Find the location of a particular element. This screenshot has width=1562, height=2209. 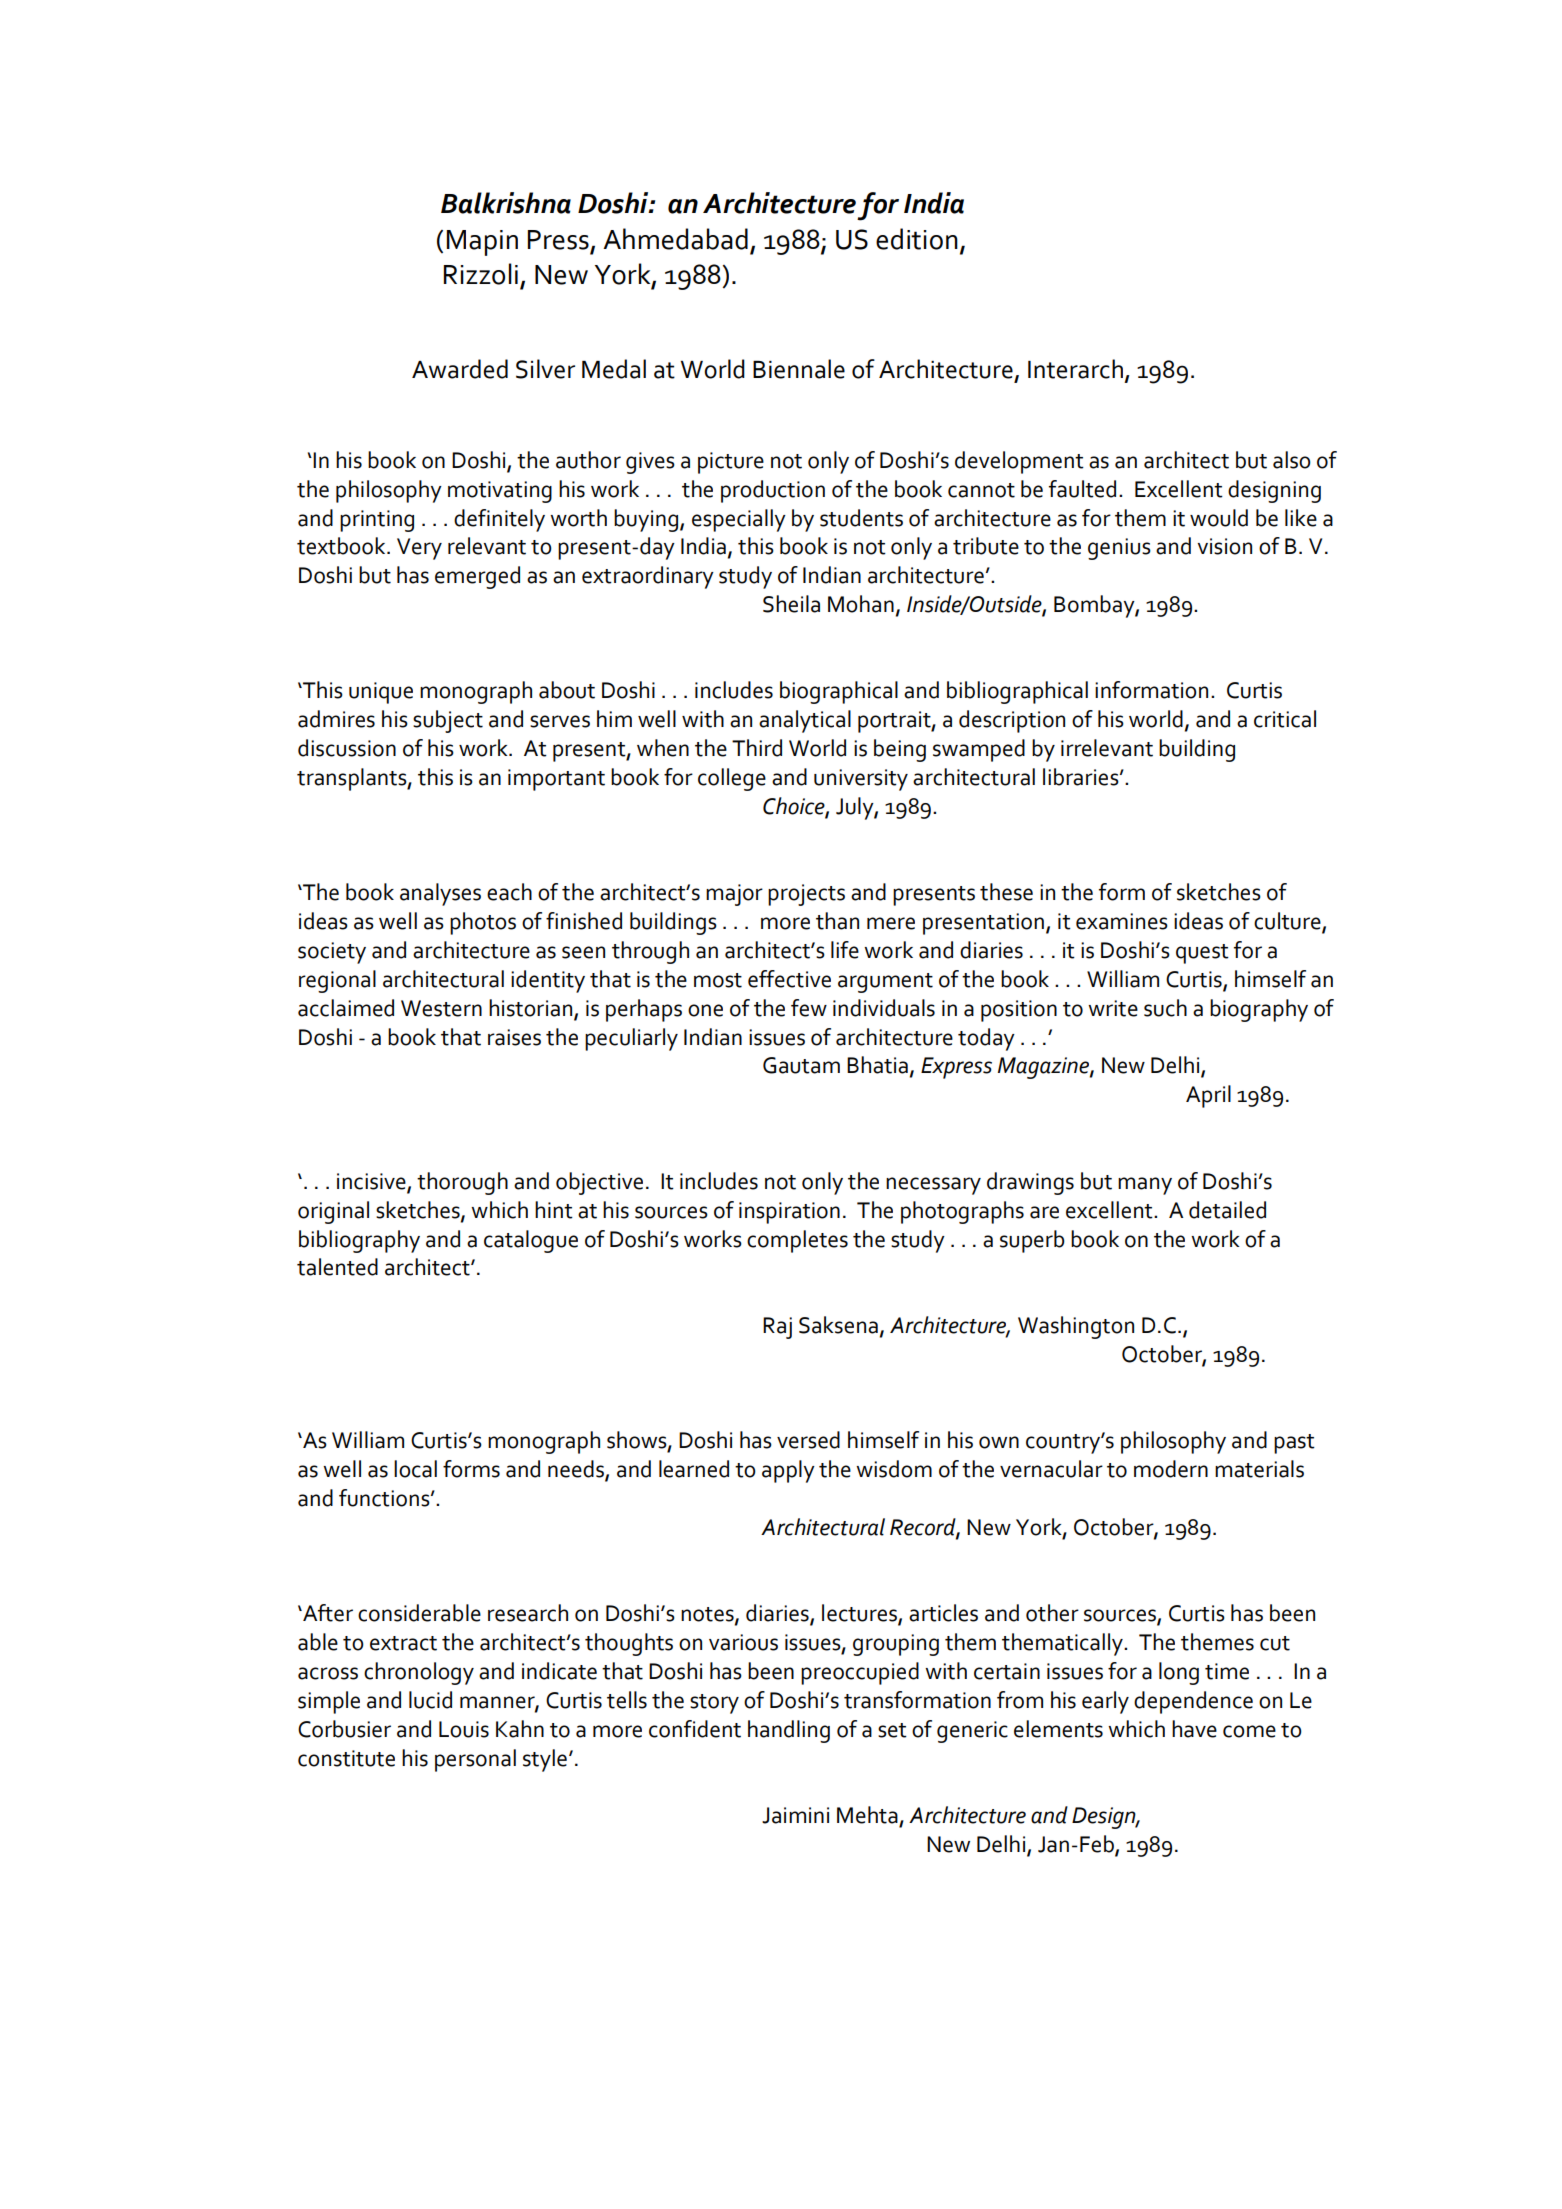

university is located at coordinates (861, 780).
